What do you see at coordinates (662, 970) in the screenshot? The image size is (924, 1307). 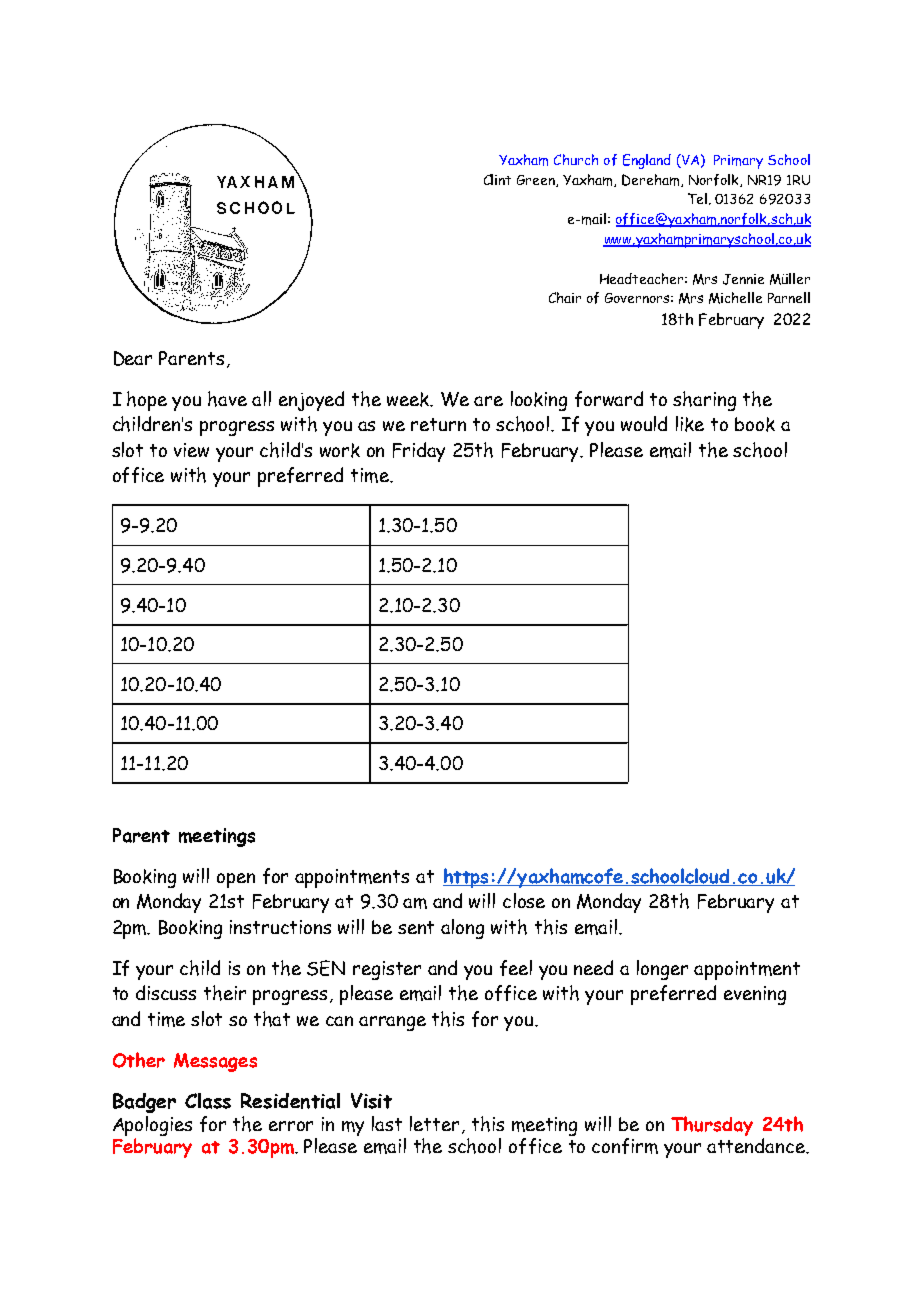 I see `longer` at bounding box center [662, 970].
